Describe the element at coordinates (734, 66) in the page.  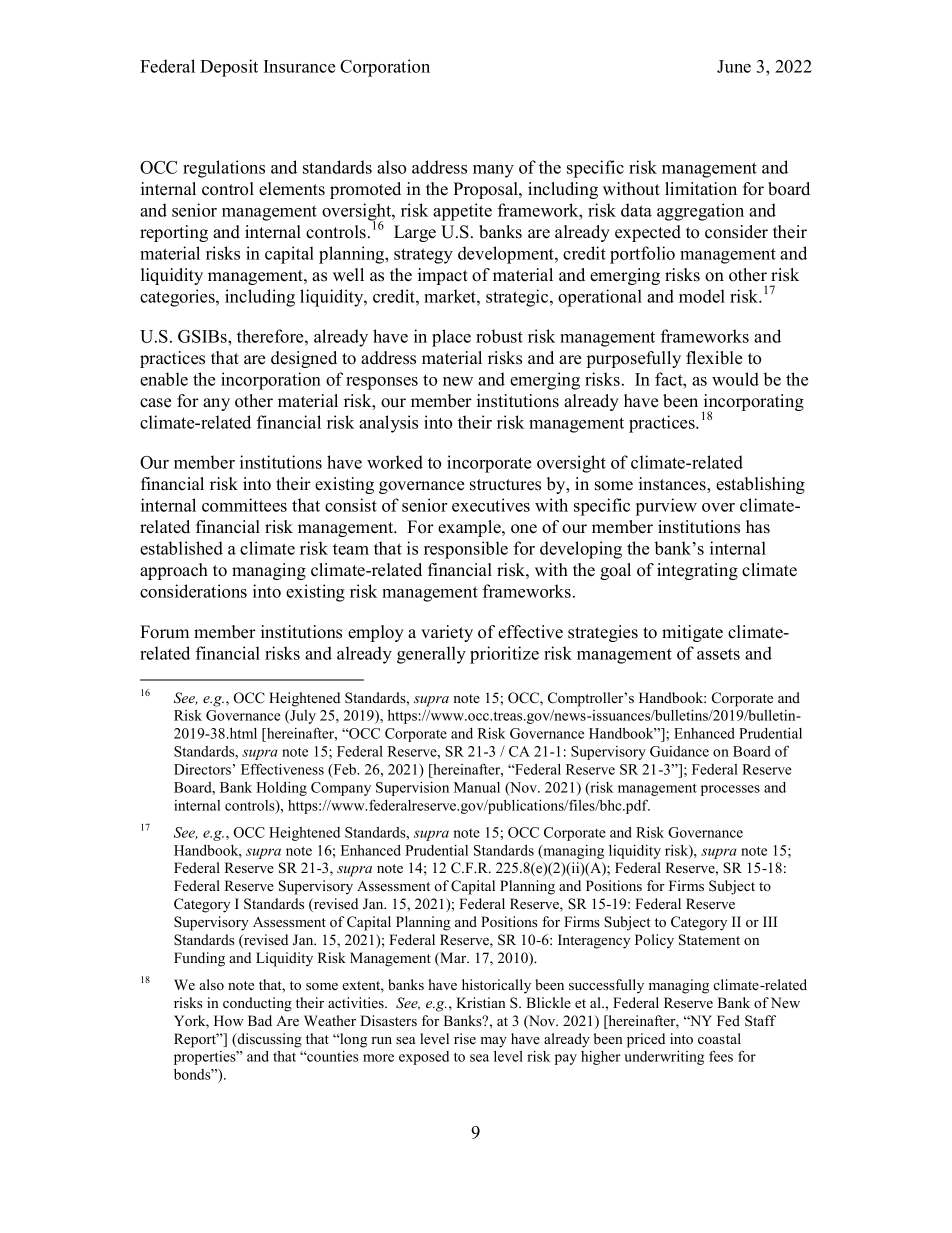
I see `June` at that location.
